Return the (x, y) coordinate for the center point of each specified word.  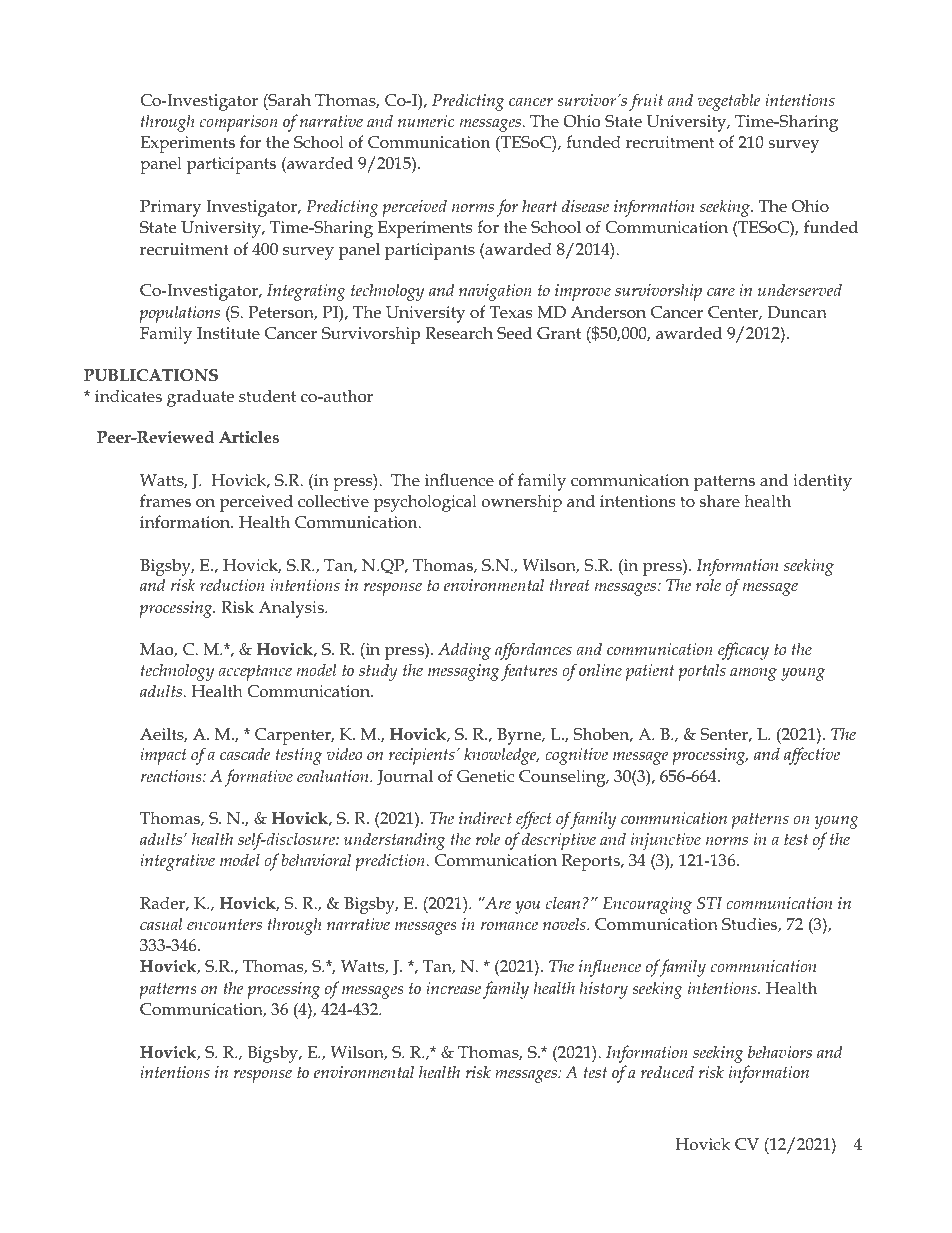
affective (812, 756)
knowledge (501, 756)
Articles (249, 436)
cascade (245, 753)
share (720, 500)
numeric (426, 121)
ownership (522, 503)
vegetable (729, 102)
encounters (224, 924)
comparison (239, 123)
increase (453, 988)
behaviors (780, 1051)
